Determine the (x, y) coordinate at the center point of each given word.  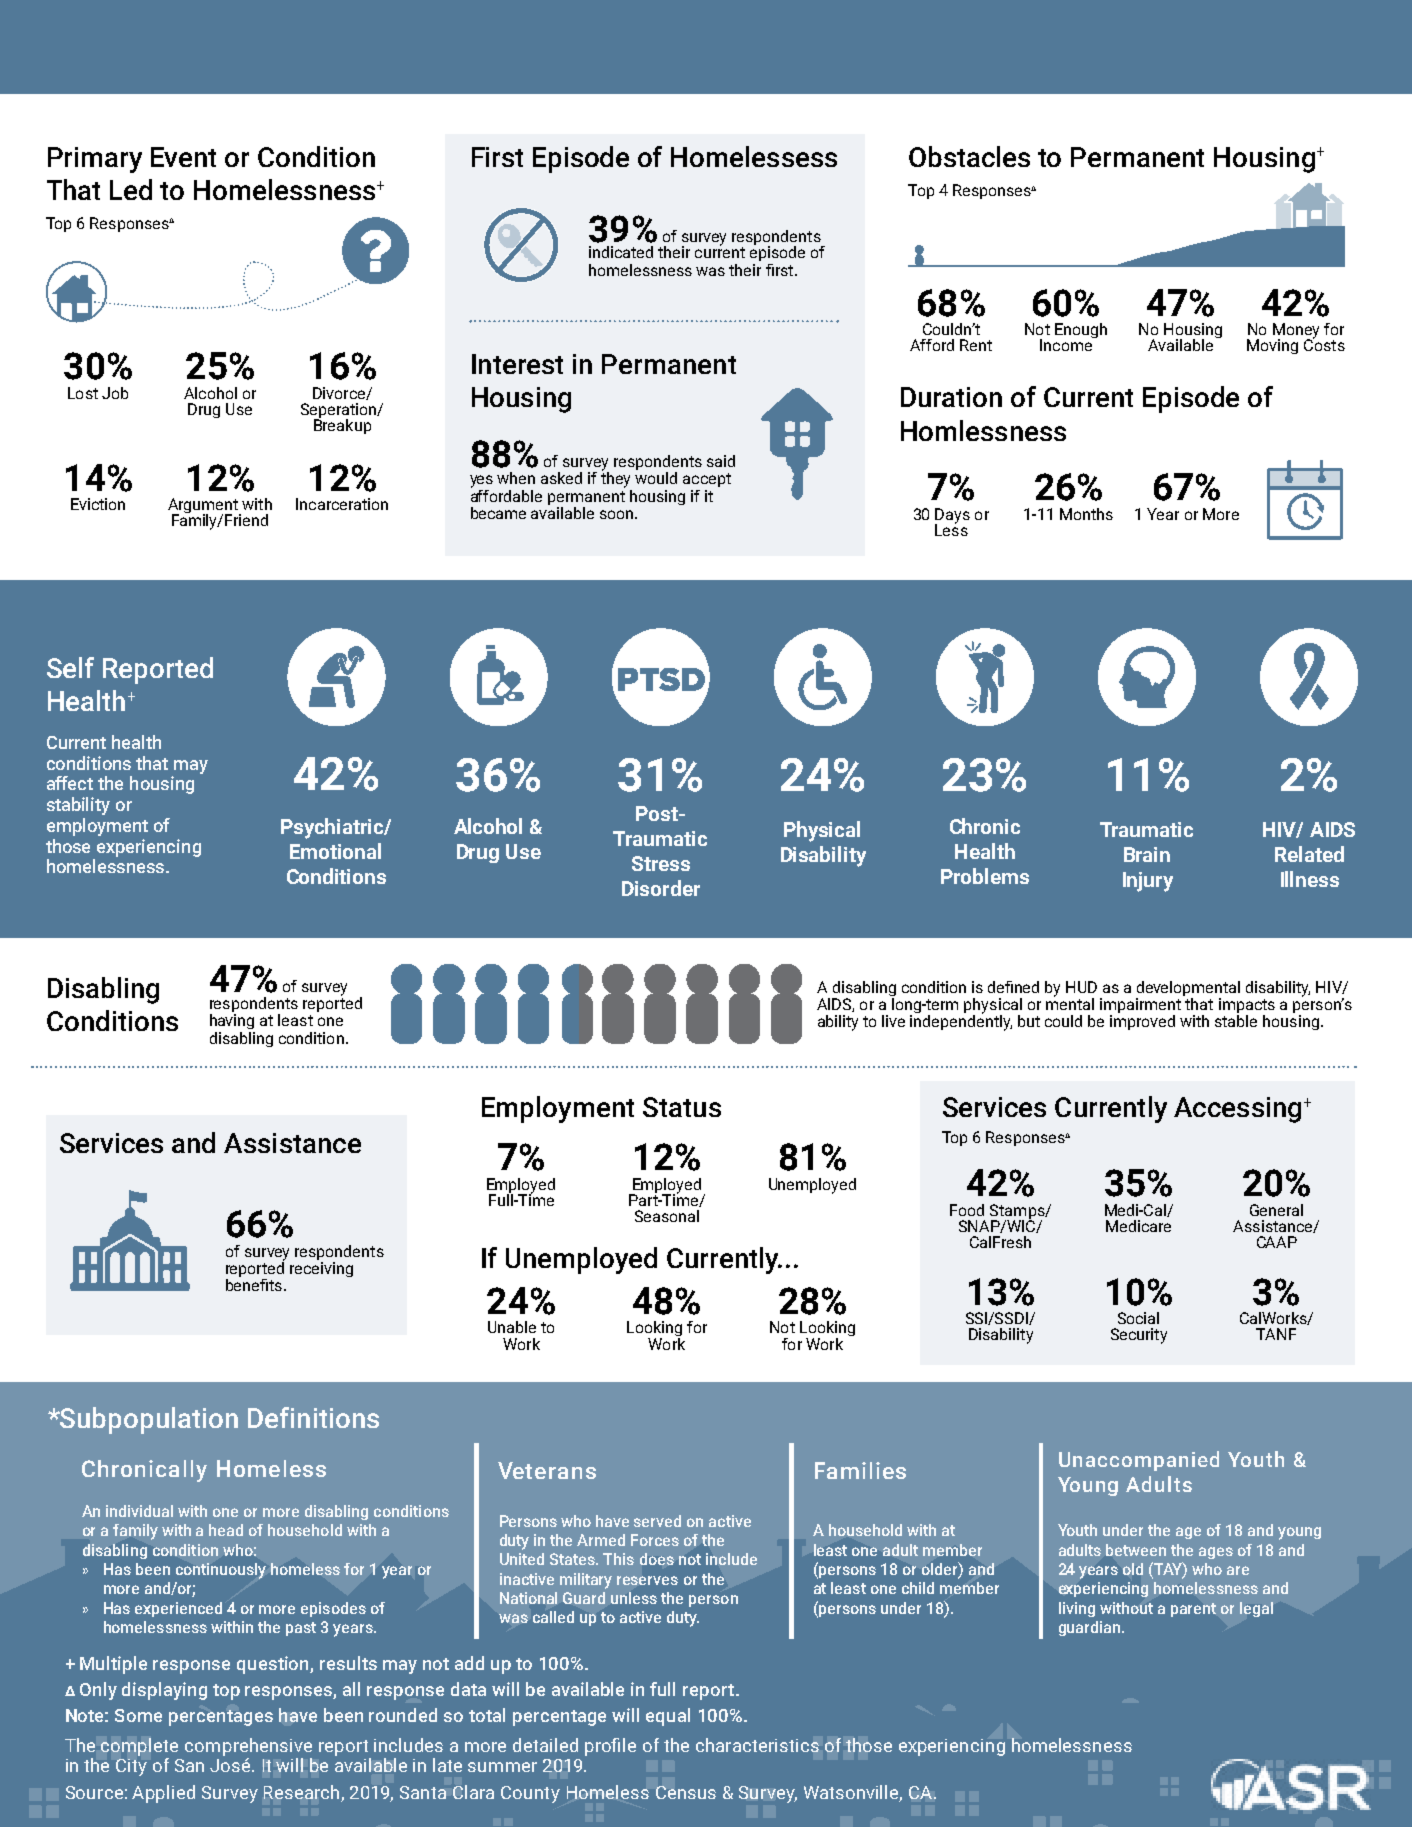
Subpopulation (148, 1420)
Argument (204, 507)
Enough (1081, 330)
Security (1139, 1336)
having (232, 1021)
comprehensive (248, 1747)
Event (183, 157)
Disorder (661, 888)
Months (1086, 514)
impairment (1140, 1007)
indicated (621, 252)
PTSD (663, 681)
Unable (512, 1327)
